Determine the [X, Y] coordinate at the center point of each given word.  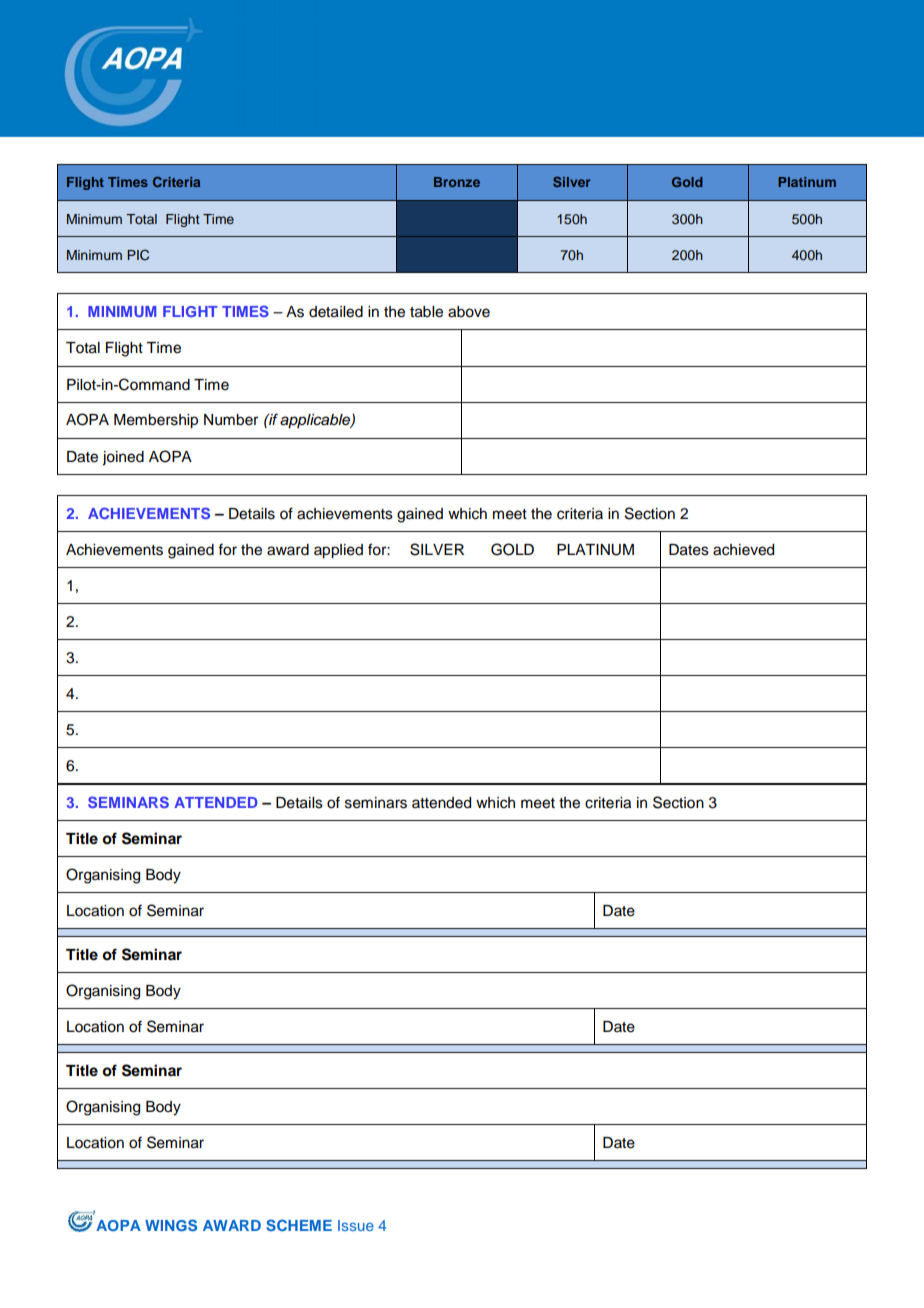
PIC [138, 255]
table [426, 312]
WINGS [171, 1225]
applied [338, 551]
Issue [356, 1225]
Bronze [457, 182]
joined [123, 458]
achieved [743, 550]
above [469, 312]
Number [231, 420]
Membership [156, 421]
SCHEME [299, 1225]
